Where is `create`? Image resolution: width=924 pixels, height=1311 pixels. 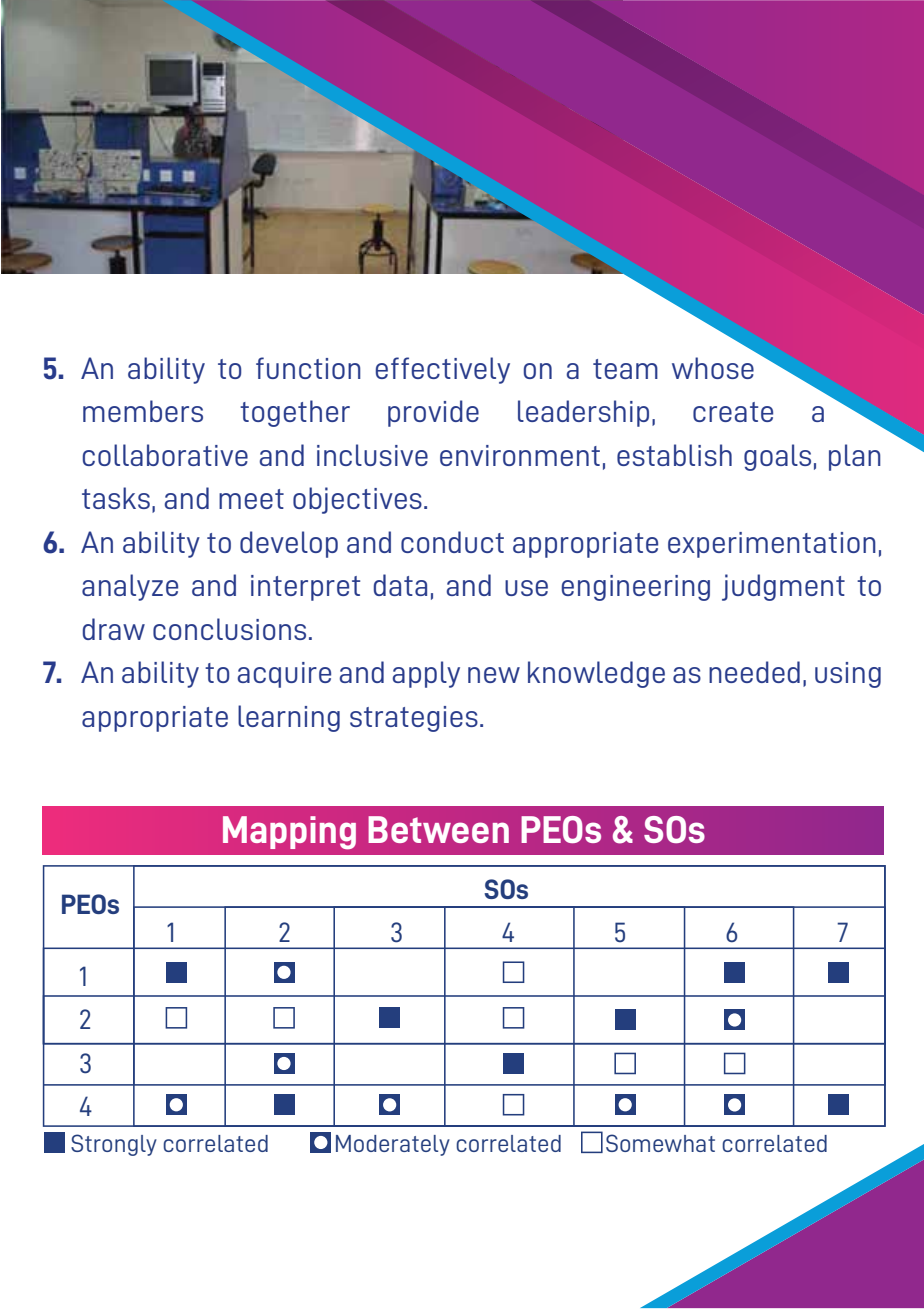
create is located at coordinates (733, 412).
